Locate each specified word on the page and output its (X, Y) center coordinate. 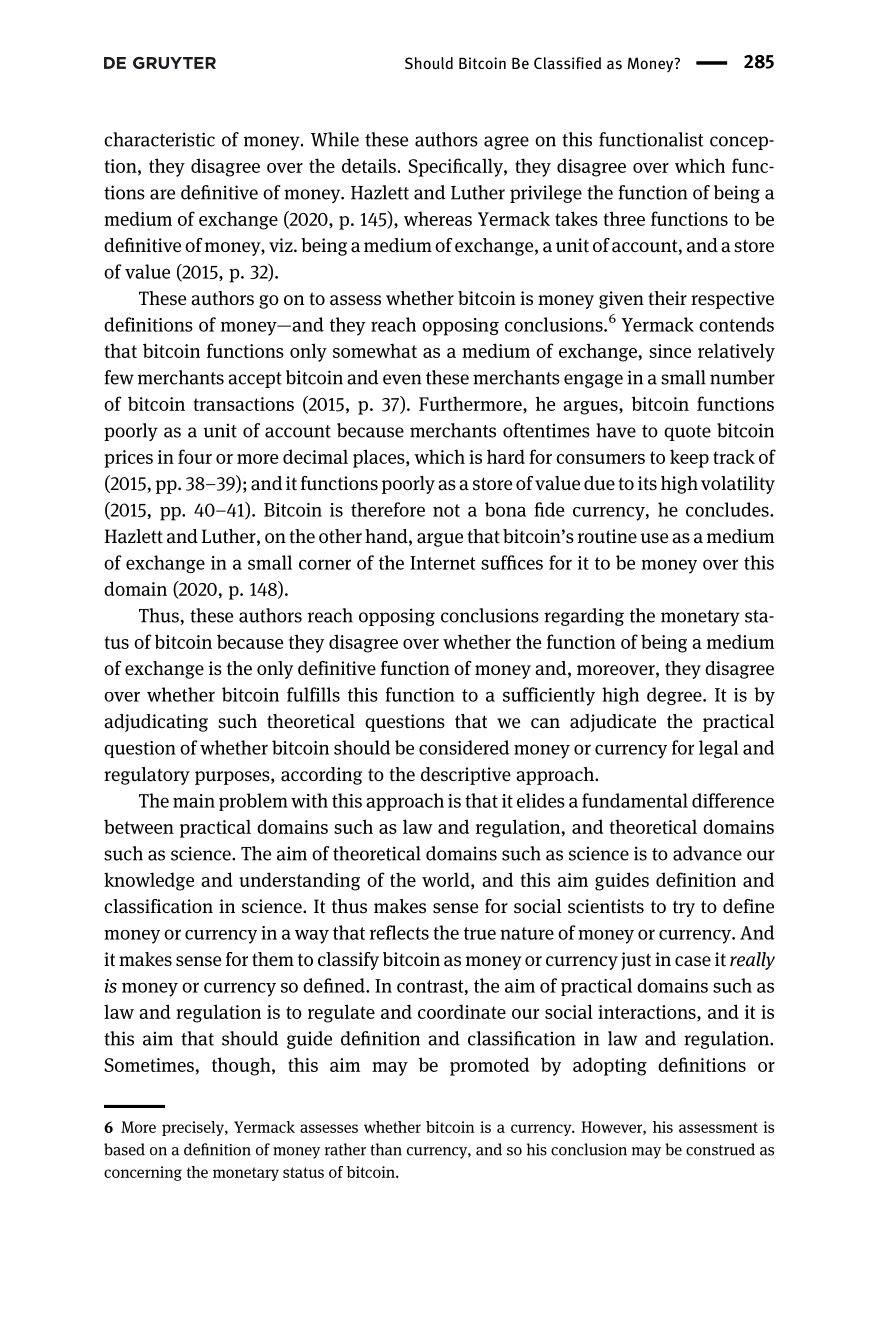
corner (325, 564)
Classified (567, 63)
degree (675, 696)
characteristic (159, 139)
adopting (610, 1066)
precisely (194, 1128)
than (386, 1149)
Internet (442, 563)
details (369, 165)
